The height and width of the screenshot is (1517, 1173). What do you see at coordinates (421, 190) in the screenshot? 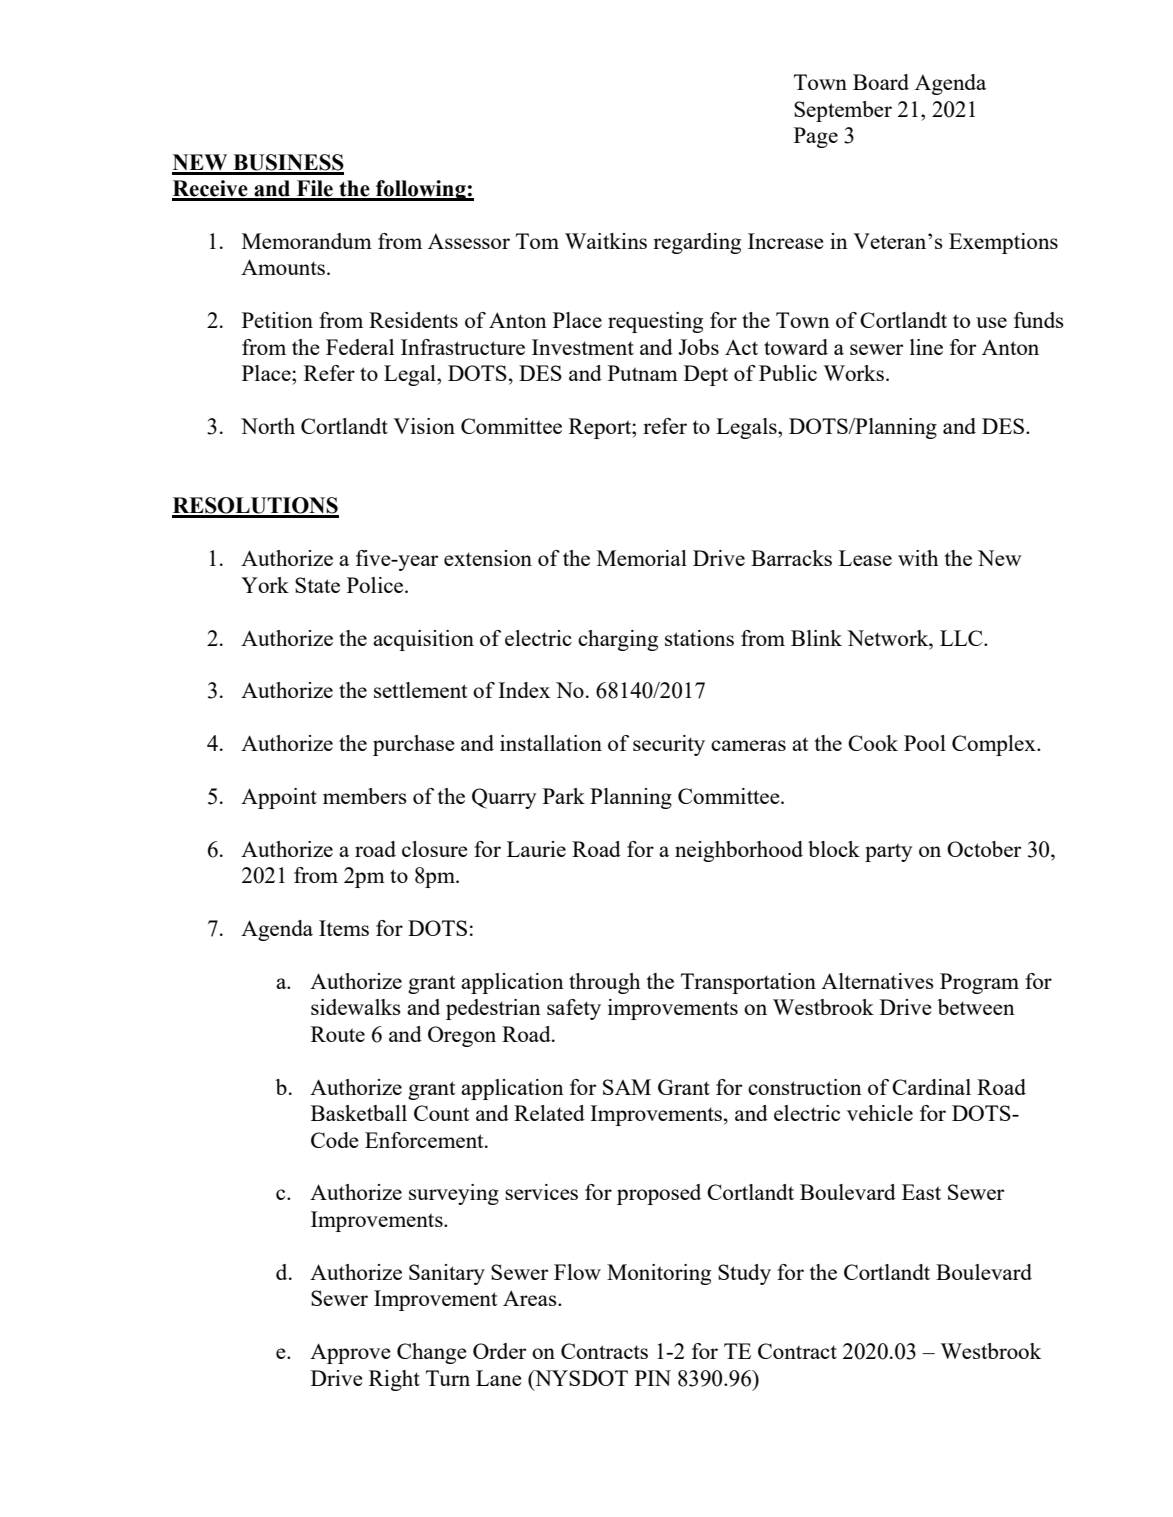
I see `following` at bounding box center [421, 190].
